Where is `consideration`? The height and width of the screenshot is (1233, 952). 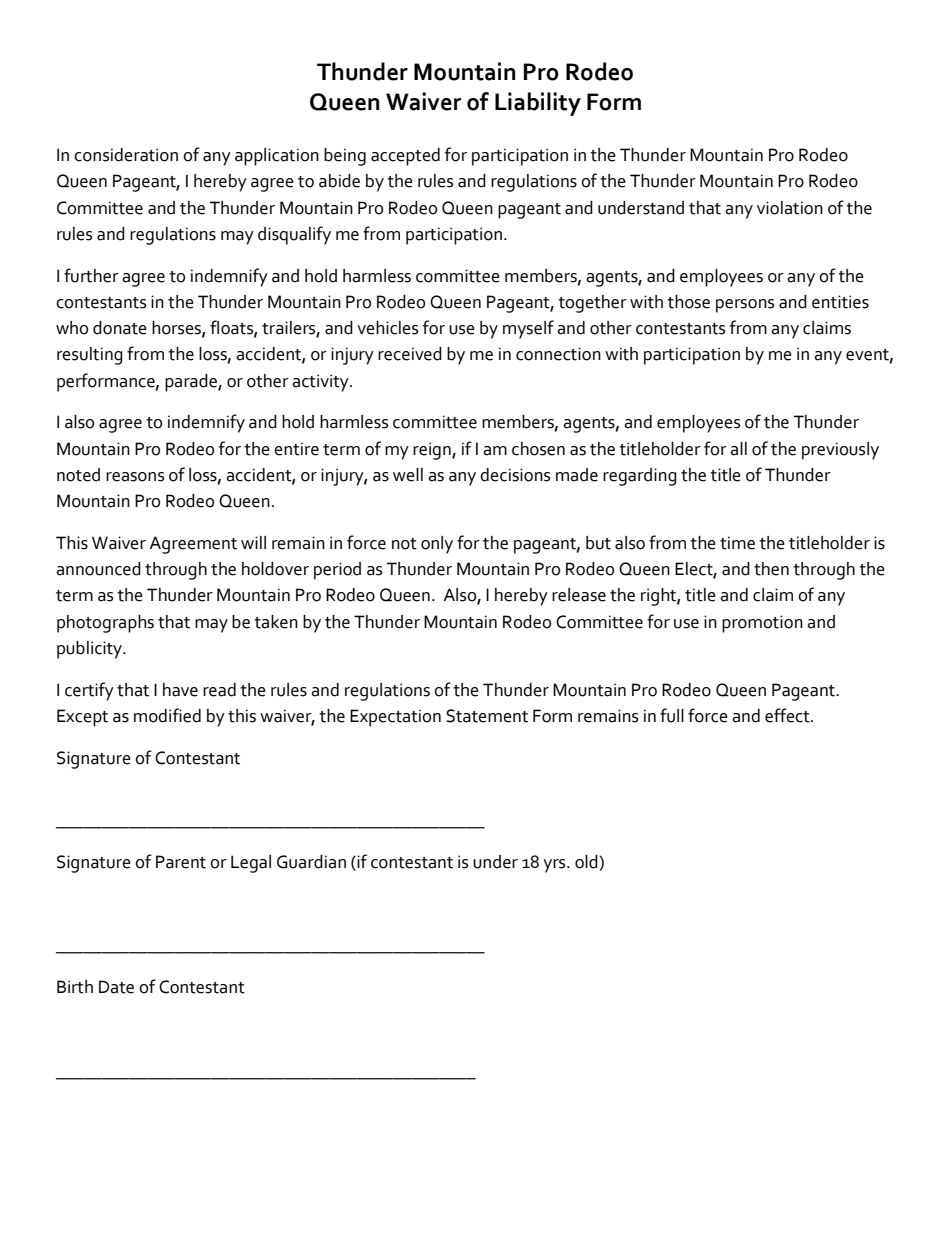
consideration is located at coordinates (126, 155).
